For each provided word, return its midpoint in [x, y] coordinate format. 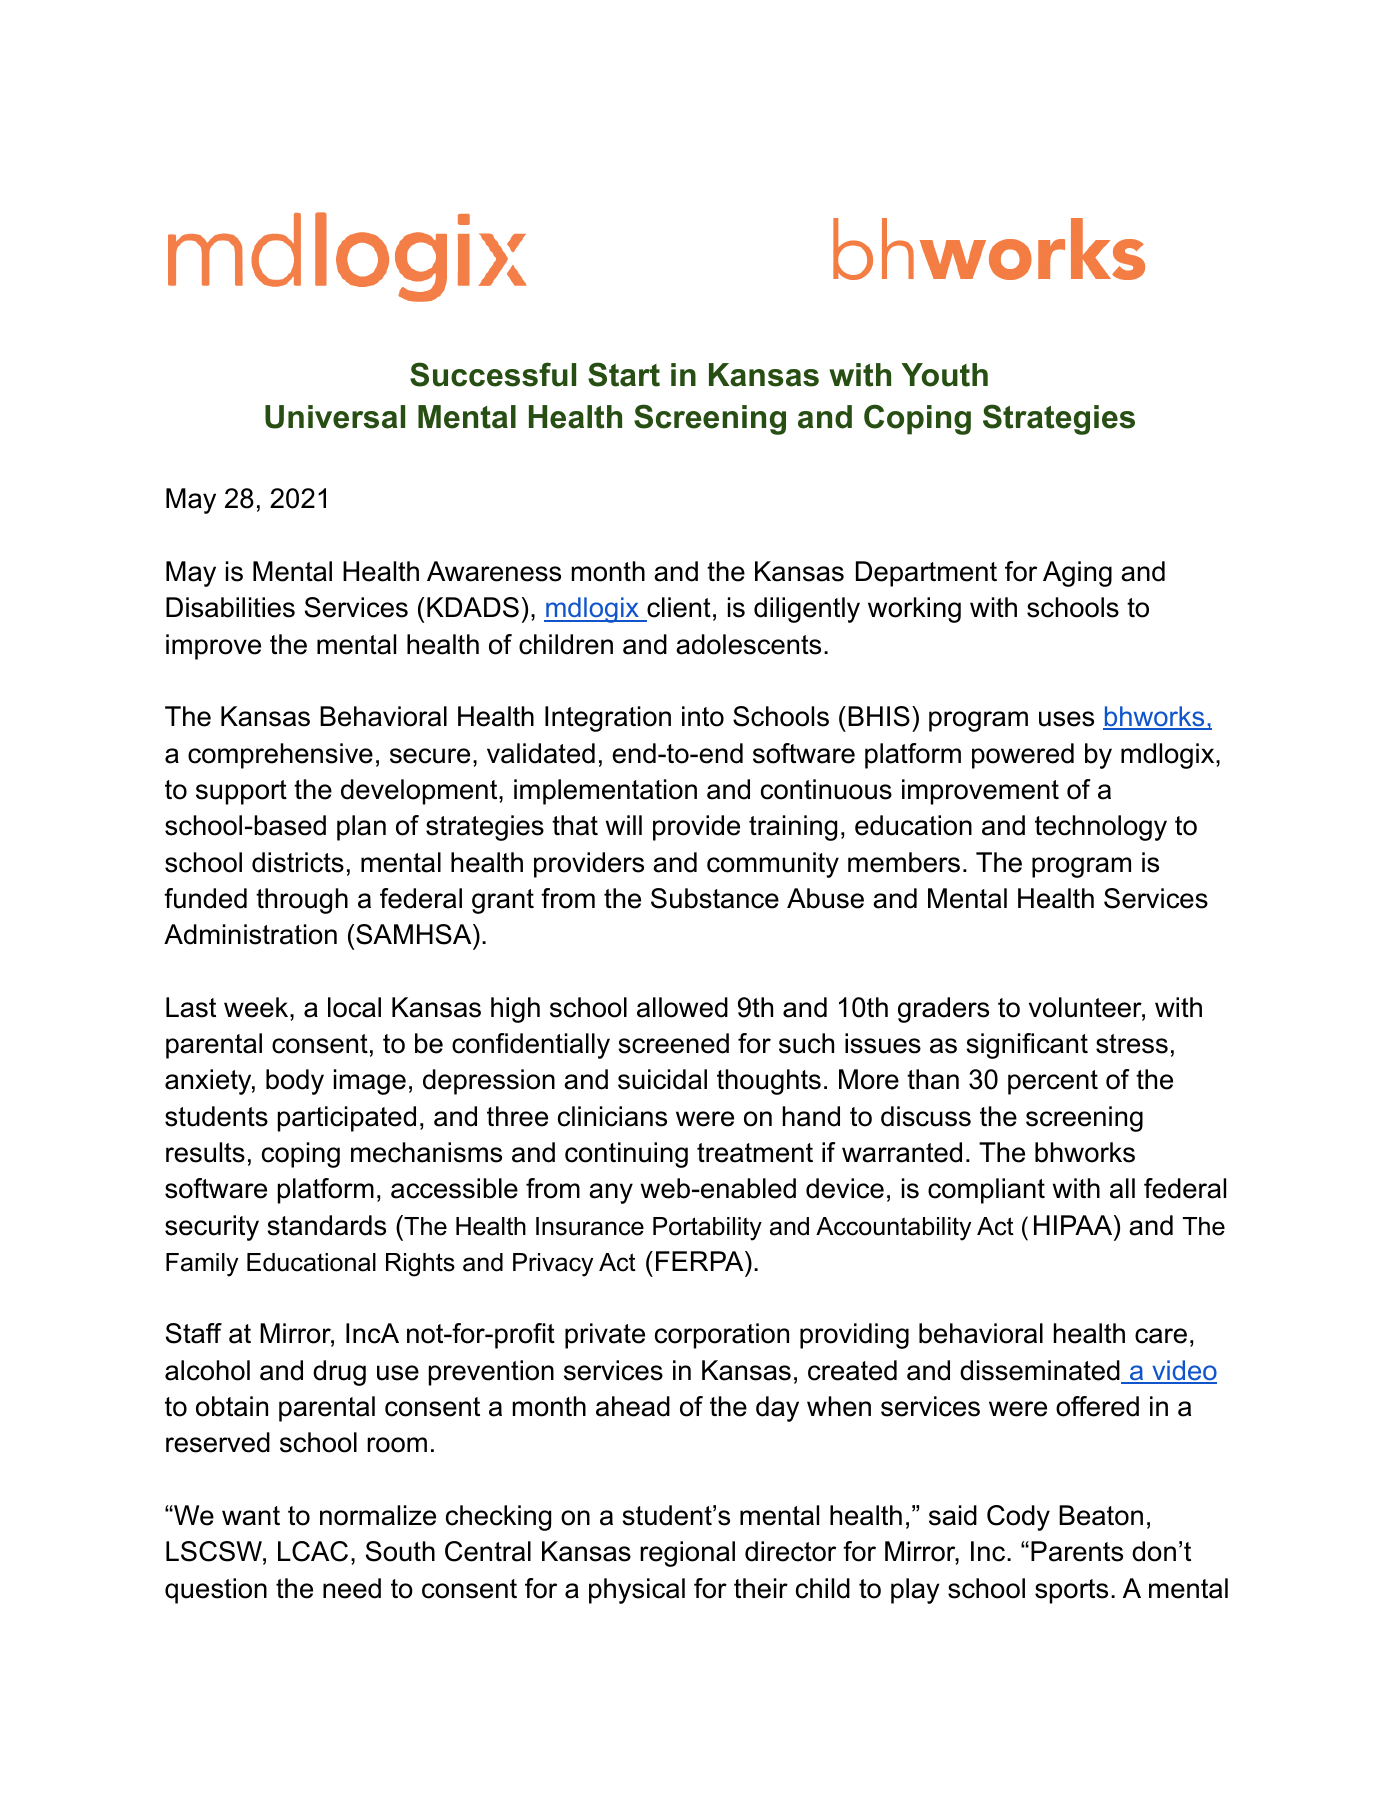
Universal [335, 417]
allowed [682, 1007]
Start [624, 374]
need [352, 1588]
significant [1027, 1046]
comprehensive [280, 756]
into [703, 716]
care [1161, 1336]
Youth [944, 375]
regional [687, 1554]
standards [326, 1225]
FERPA [701, 1261]
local [354, 1007]
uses [1066, 719]
